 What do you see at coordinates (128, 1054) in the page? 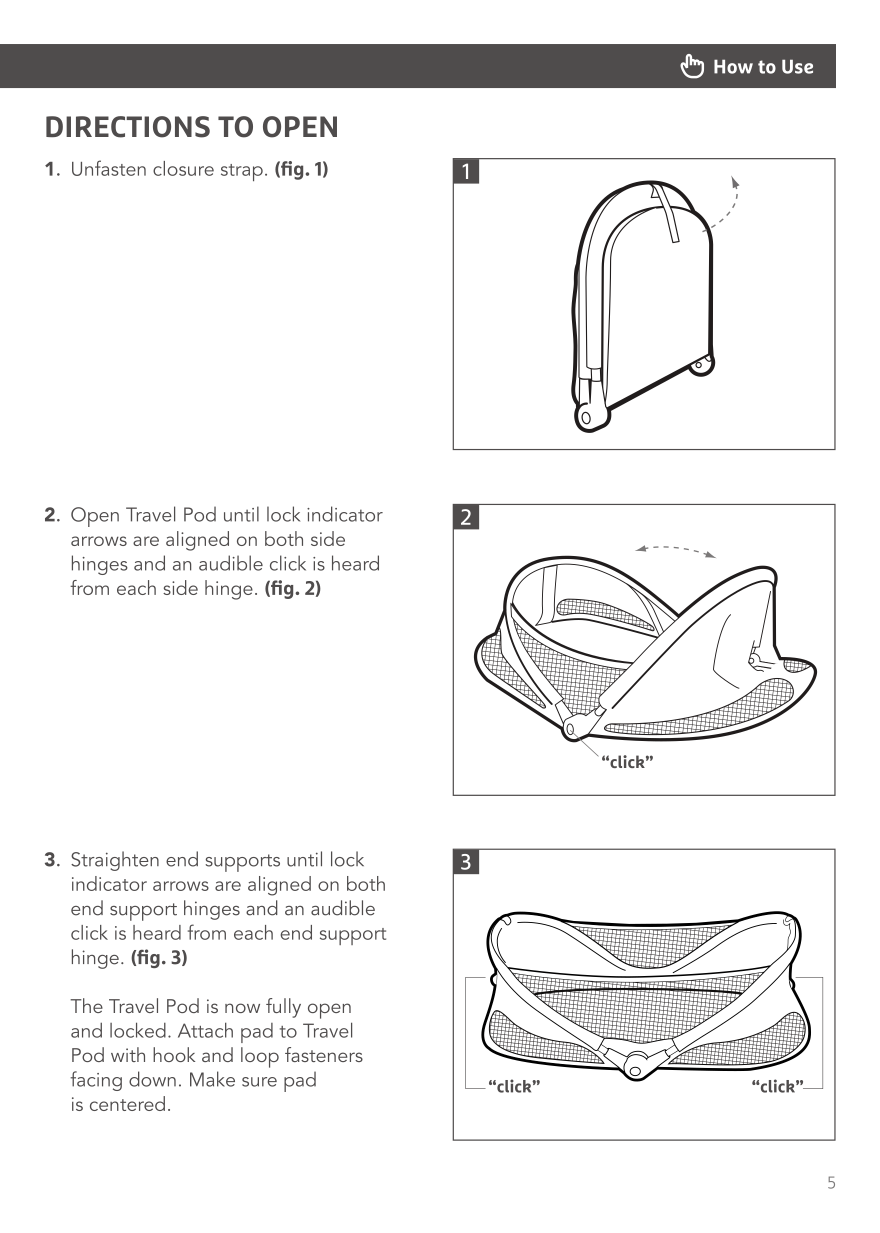
I see `with` at bounding box center [128, 1054].
